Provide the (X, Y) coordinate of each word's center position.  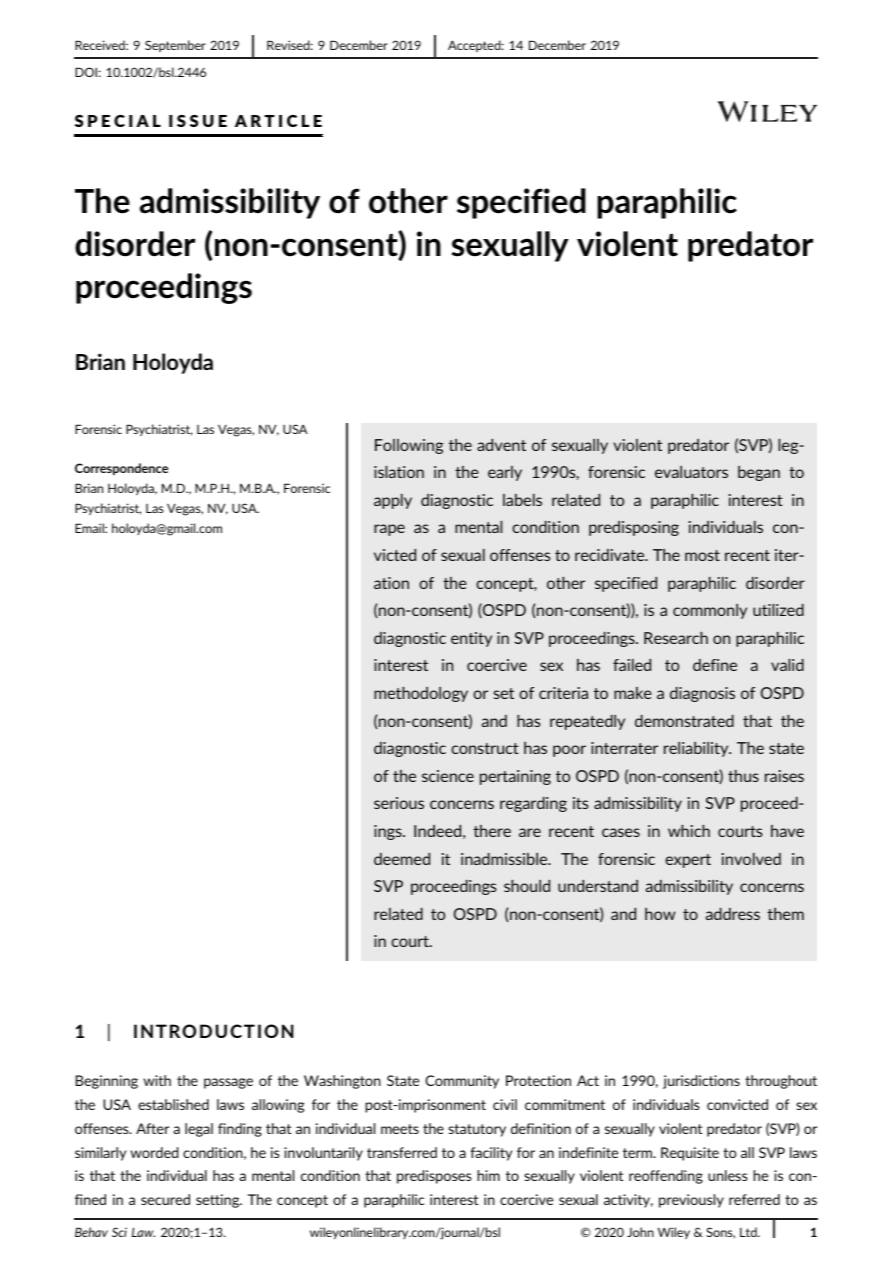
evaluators (691, 472)
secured (165, 1199)
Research (676, 638)
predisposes (434, 1177)
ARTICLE (278, 121)
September (175, 46)
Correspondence (121, 469)
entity (471, 639)
